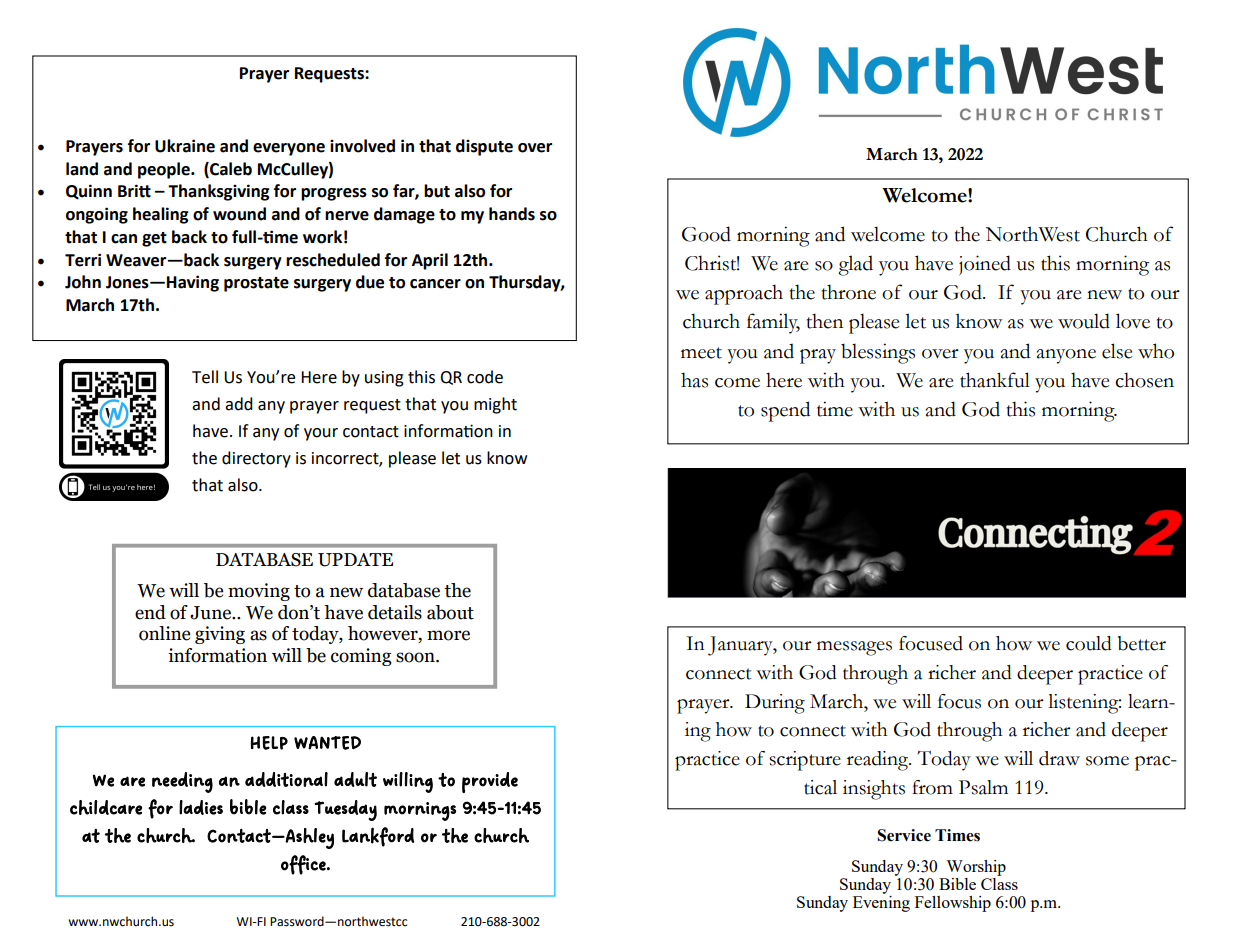  Describe the element at coordinates (985, 265) in the image. I see `joined` at that location.
